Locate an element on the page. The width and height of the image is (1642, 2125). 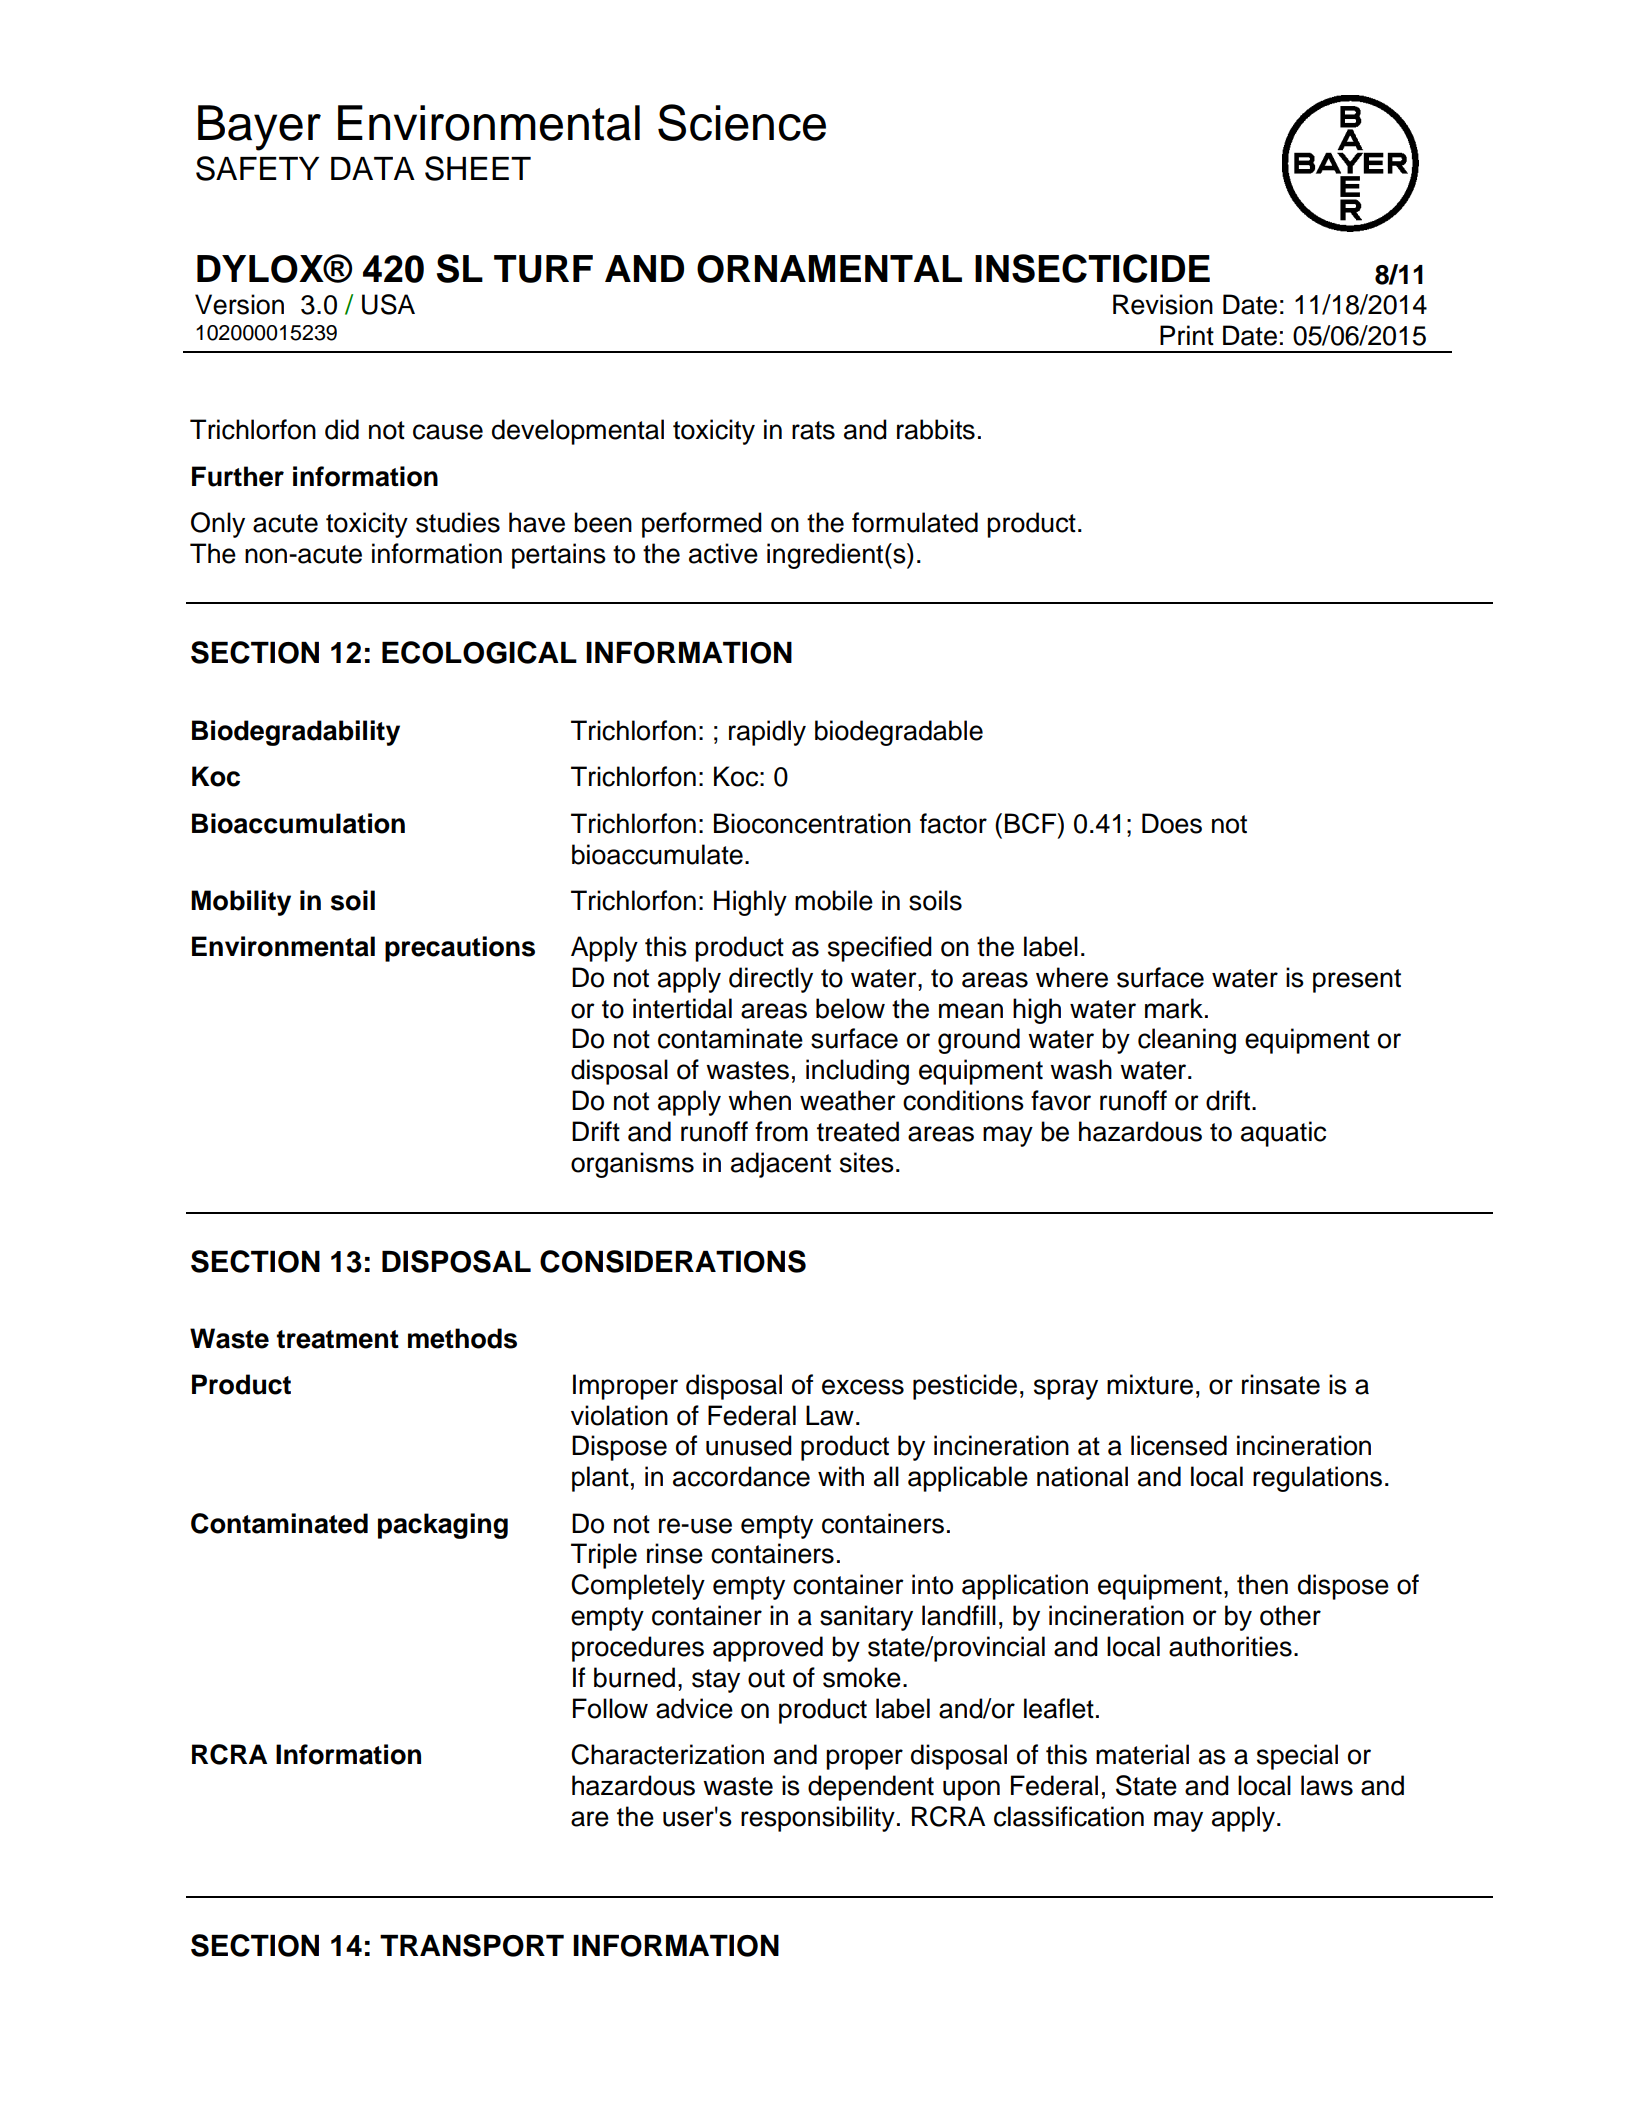
treatment is located at coordinates (338, 1339).
